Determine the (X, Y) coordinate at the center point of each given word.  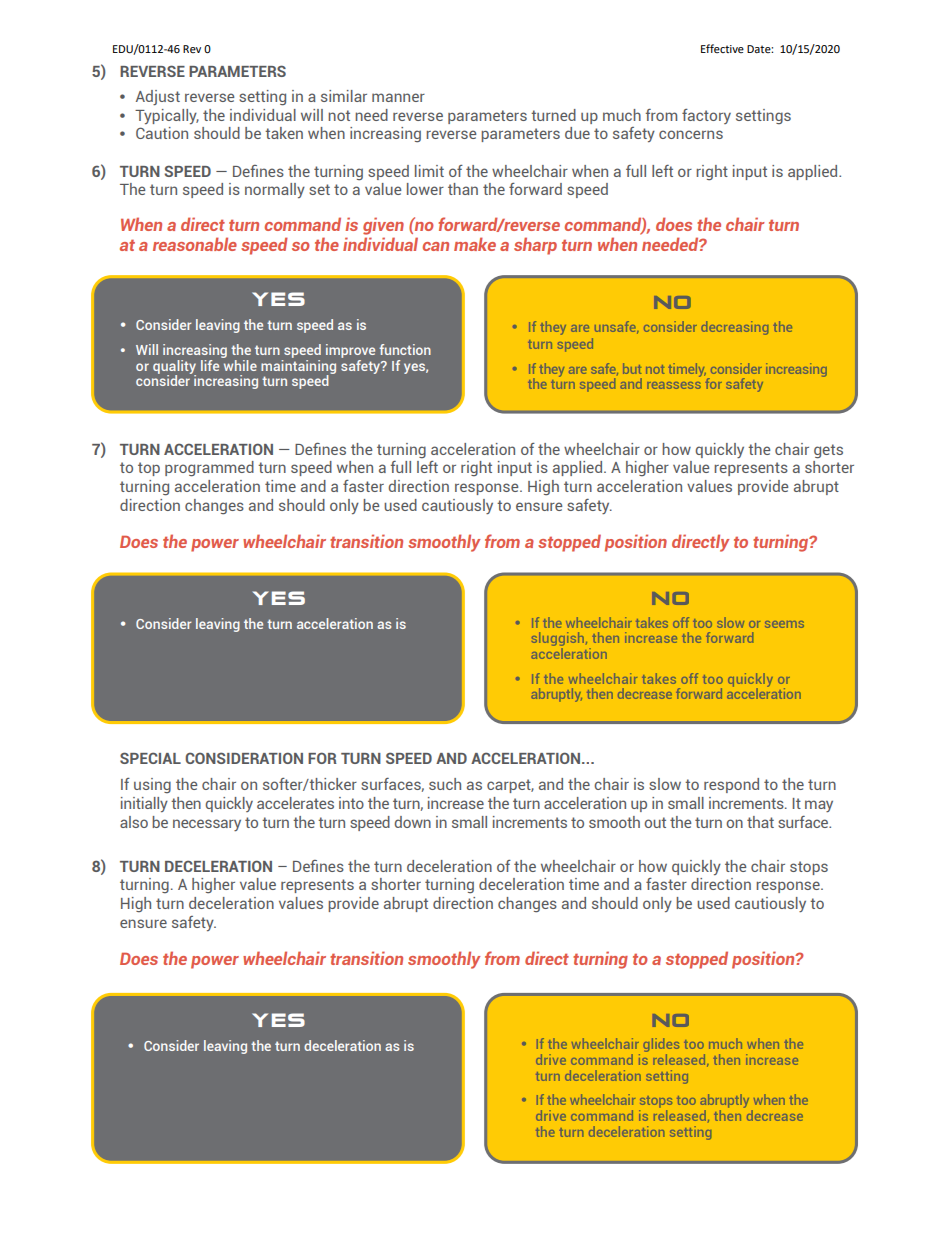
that (760, 822)
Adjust (158, 97)
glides (661, 1046)
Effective (722, 48)
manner (398, 97)
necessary (207, 825)
